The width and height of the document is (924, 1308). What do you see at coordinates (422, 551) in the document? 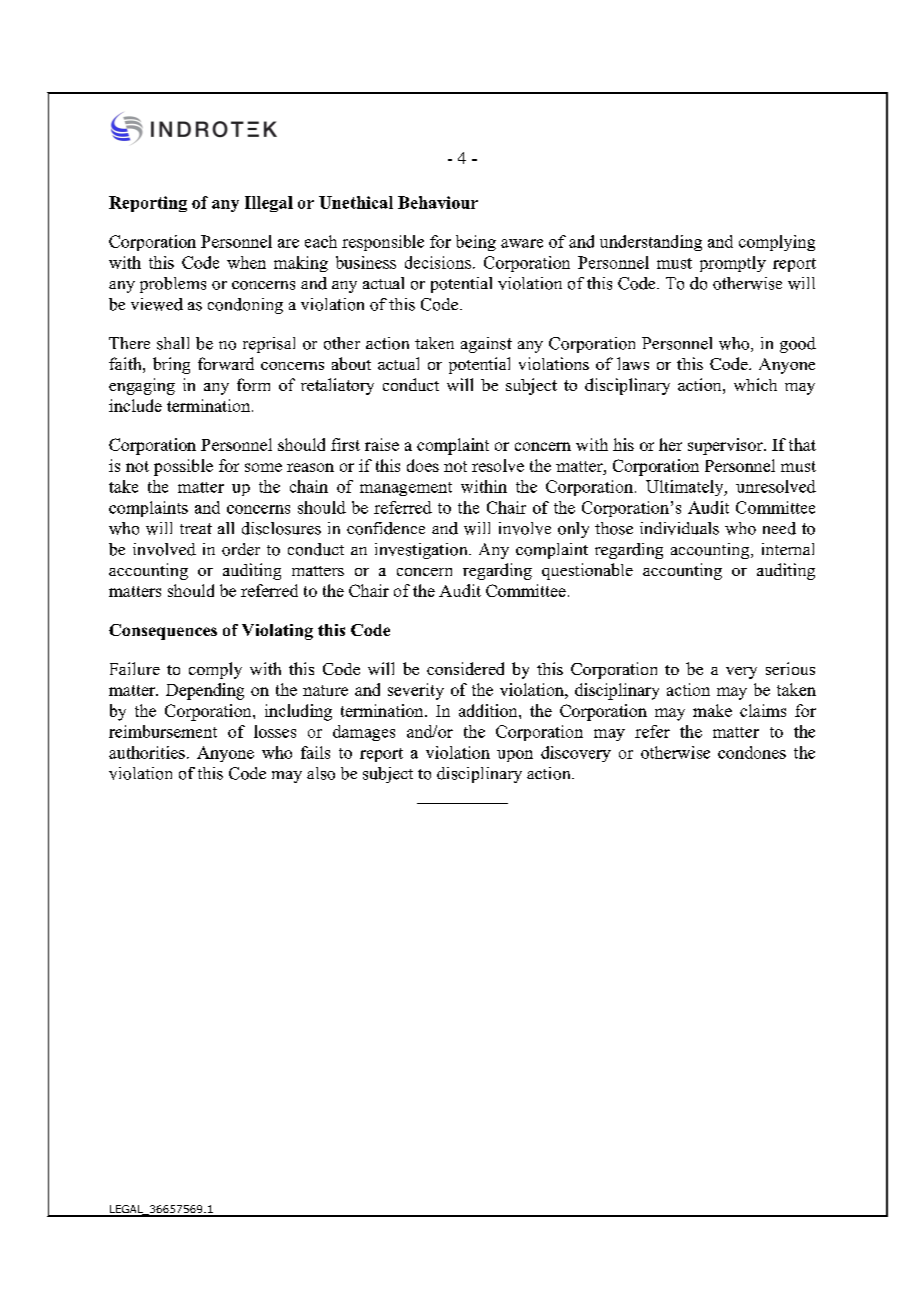
I see `investigation` at bounding box center [422, 551].
